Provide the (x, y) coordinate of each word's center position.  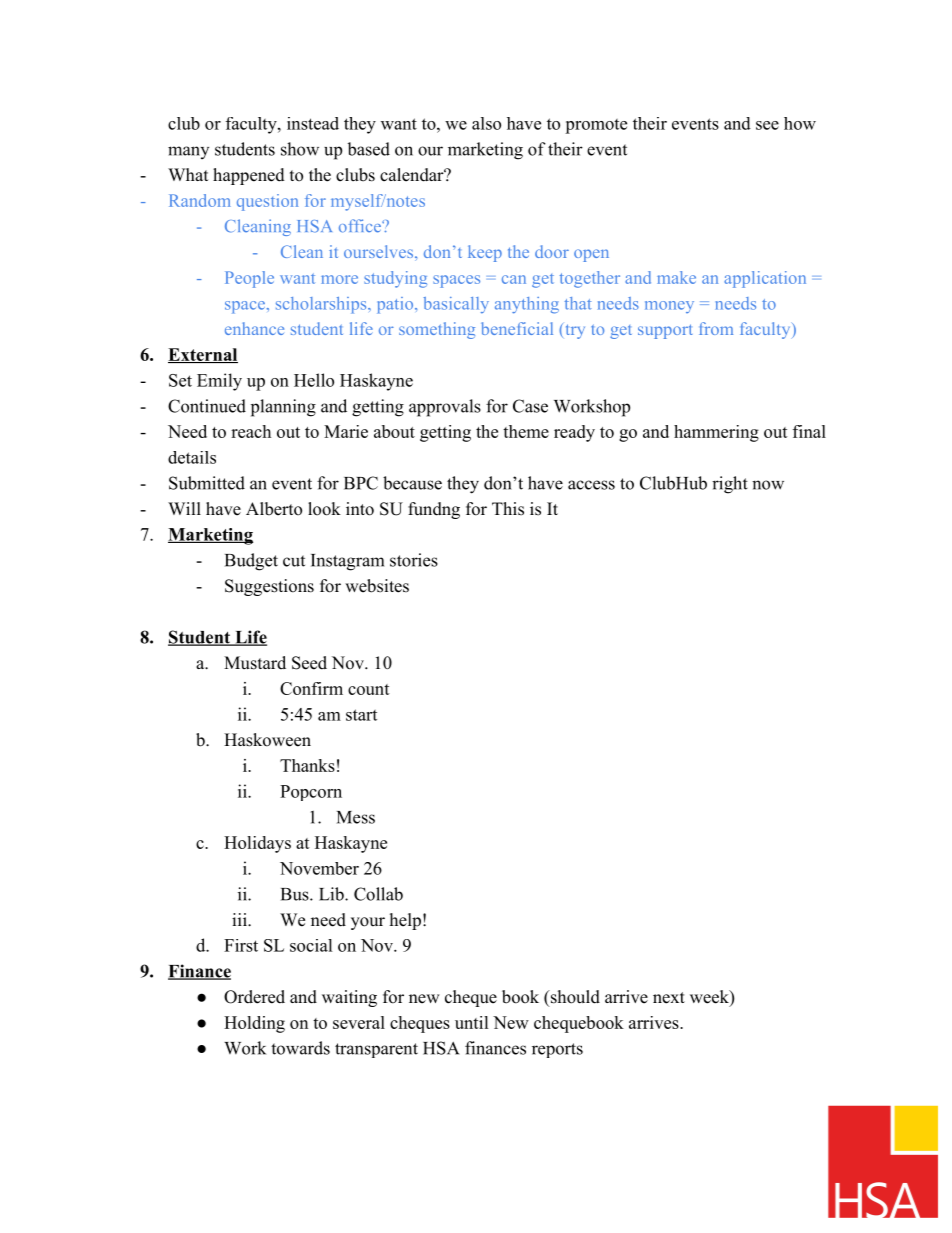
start (361, 715)
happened (249, 176)
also (486, 123)
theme (526, 431)
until (472, 1022)
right (730, 485)
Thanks (307, 765)
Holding (254, 1024)
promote (596, 126)
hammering (716, 433)
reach (251, 431)
